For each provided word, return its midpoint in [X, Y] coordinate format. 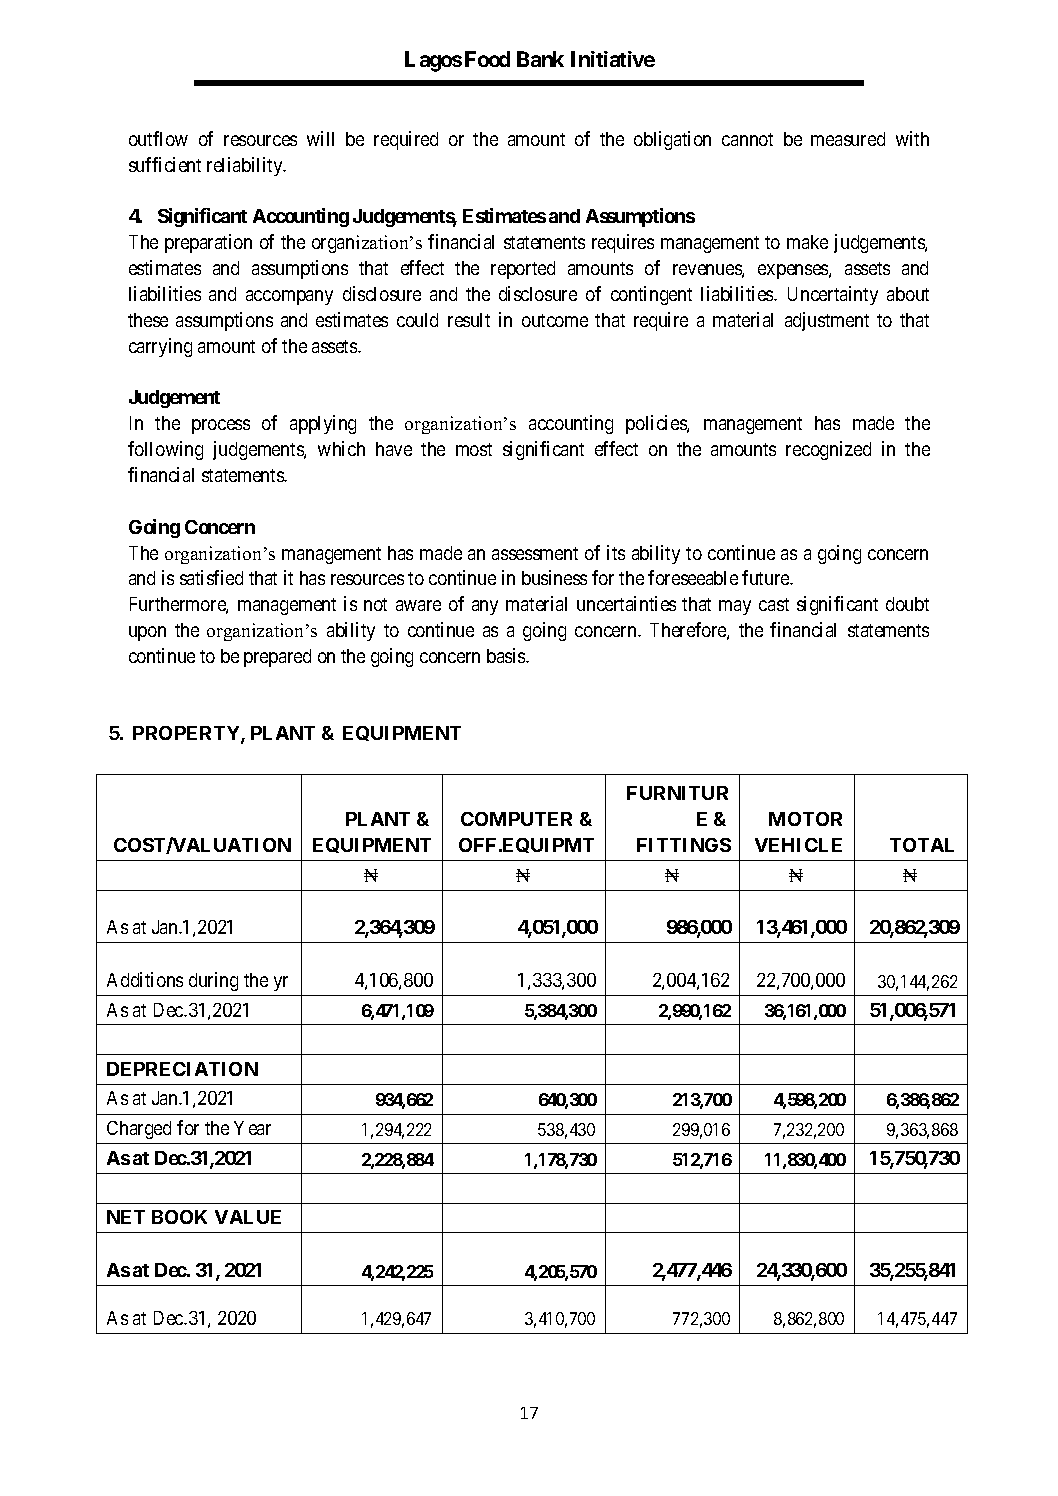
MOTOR [805, 819]
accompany [289, 297]
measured [848, 139]
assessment [535, 553]
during [213, 981]
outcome [555, 320]
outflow [158, 138]
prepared [277, 658]
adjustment [827, 321]
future [766, 577]
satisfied [211, 577]
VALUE [248, 1217]
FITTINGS [684, 845]
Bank [540, 59]
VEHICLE [798, 845]
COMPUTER [516, 819]
